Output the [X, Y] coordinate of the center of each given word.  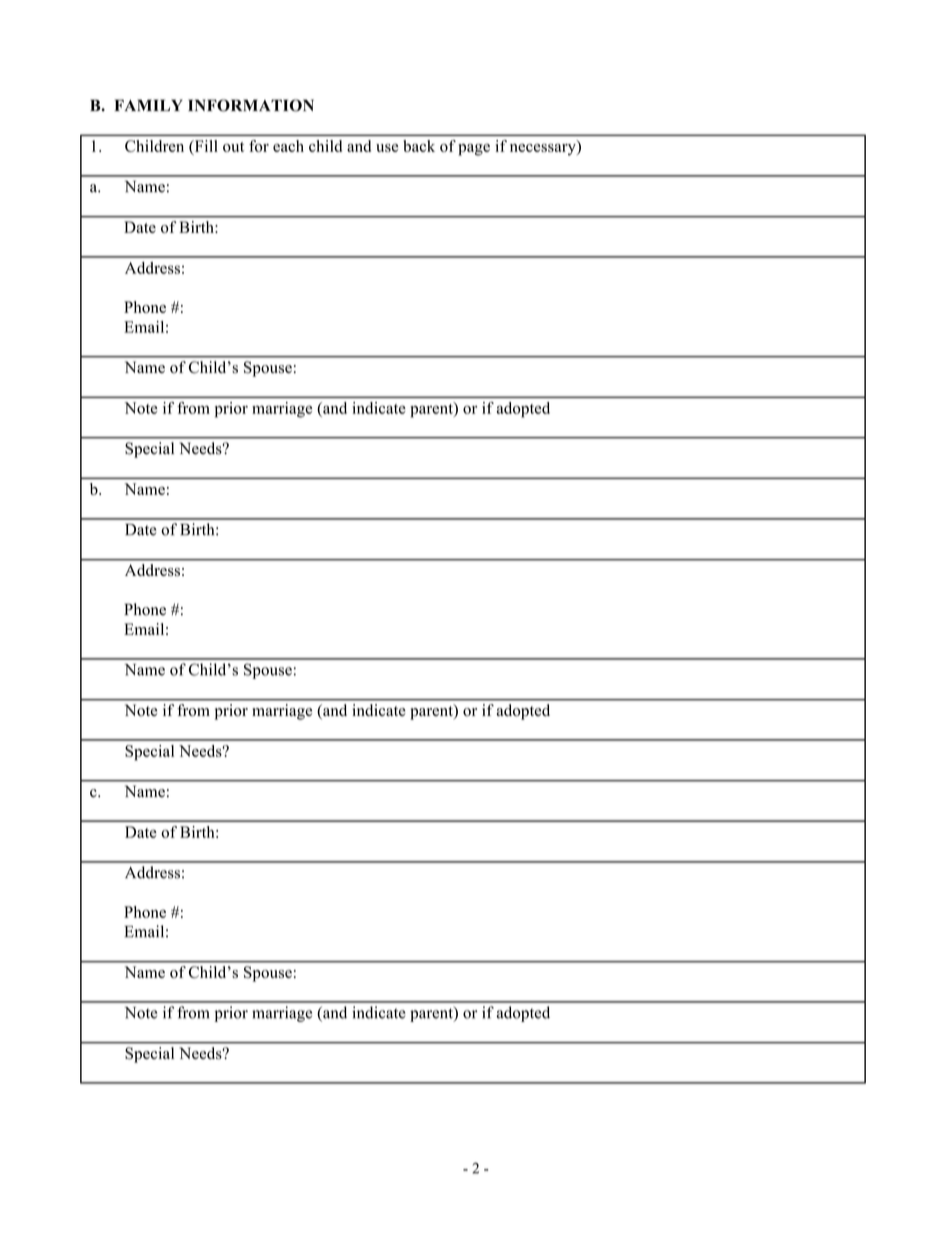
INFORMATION [251, 105]
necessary [544, 148]
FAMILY [148, 105]
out [233, 147]
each [288, 146]
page [474, 150]
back [419, 146]
